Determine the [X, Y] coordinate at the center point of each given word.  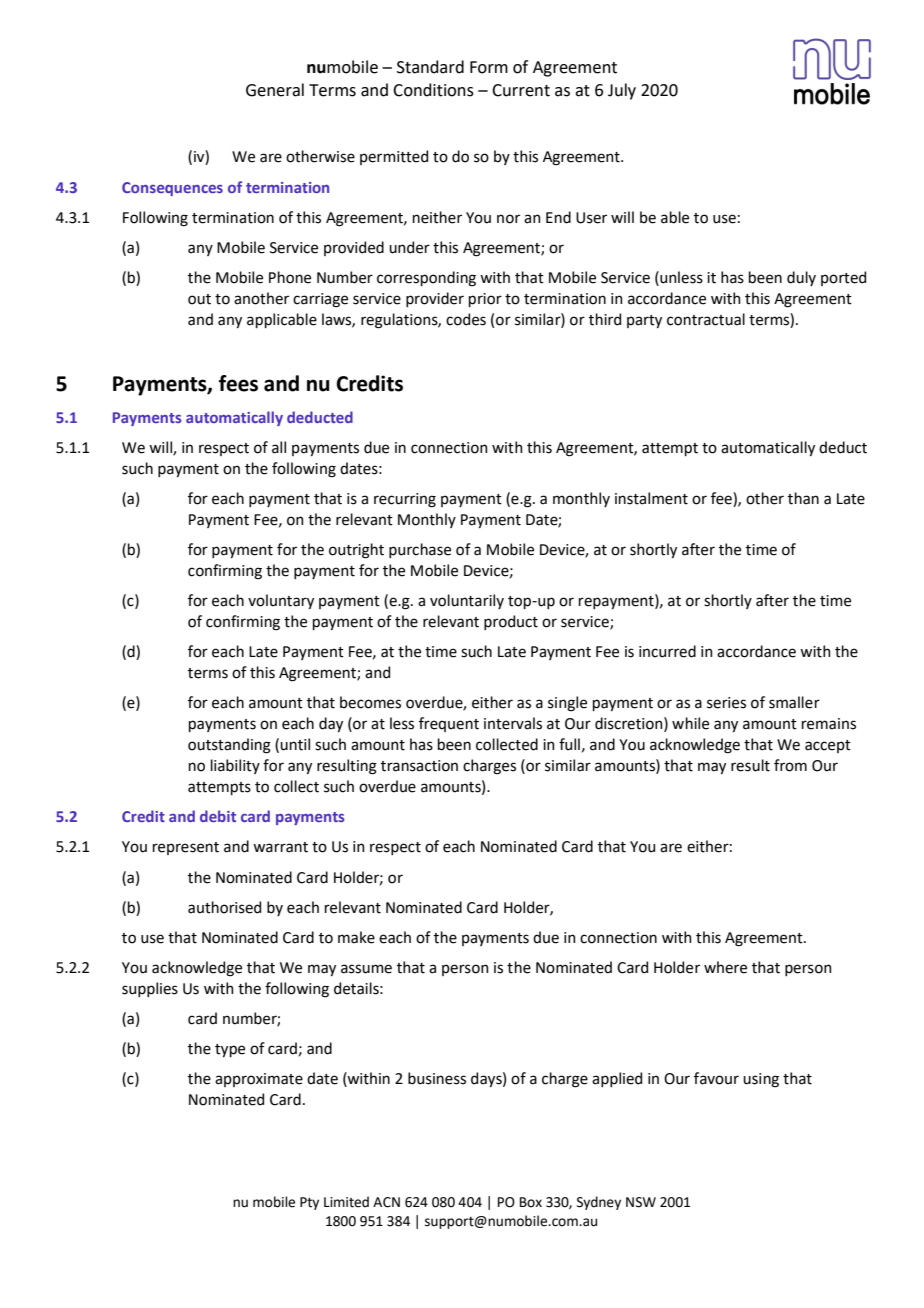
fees [238, 383]
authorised [224, 907]
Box [531, 1202]
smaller [794, 702]
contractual [706, 319]
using [761, 1080]
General [275, 90]
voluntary [281, 601]
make [356, 937]
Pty [309, 1203]
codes [466, 319]
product [511, 622]
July [622, 91]
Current [521, 90]
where [725, 967]
